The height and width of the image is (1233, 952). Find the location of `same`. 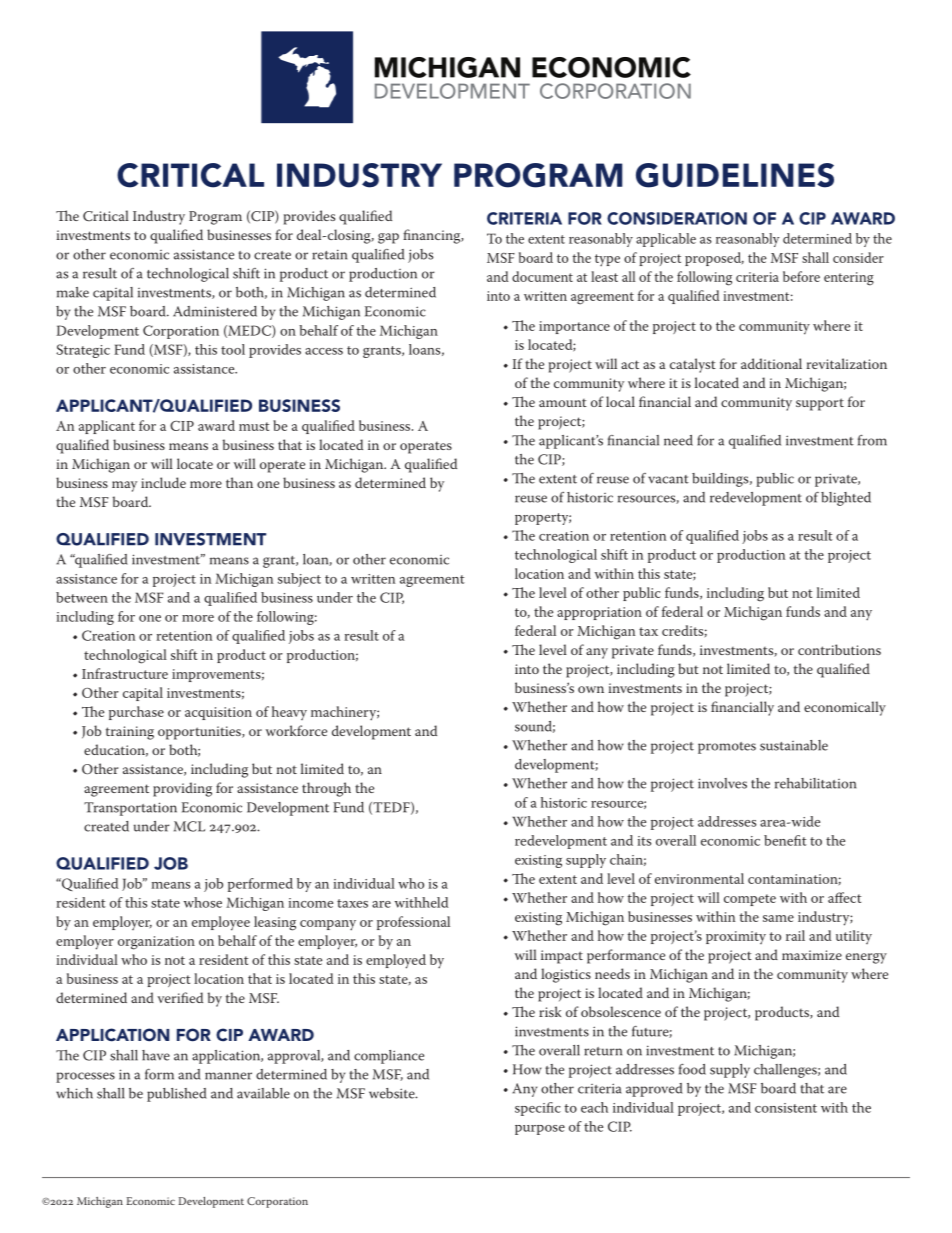

same is located at coordinates (778, 918).
